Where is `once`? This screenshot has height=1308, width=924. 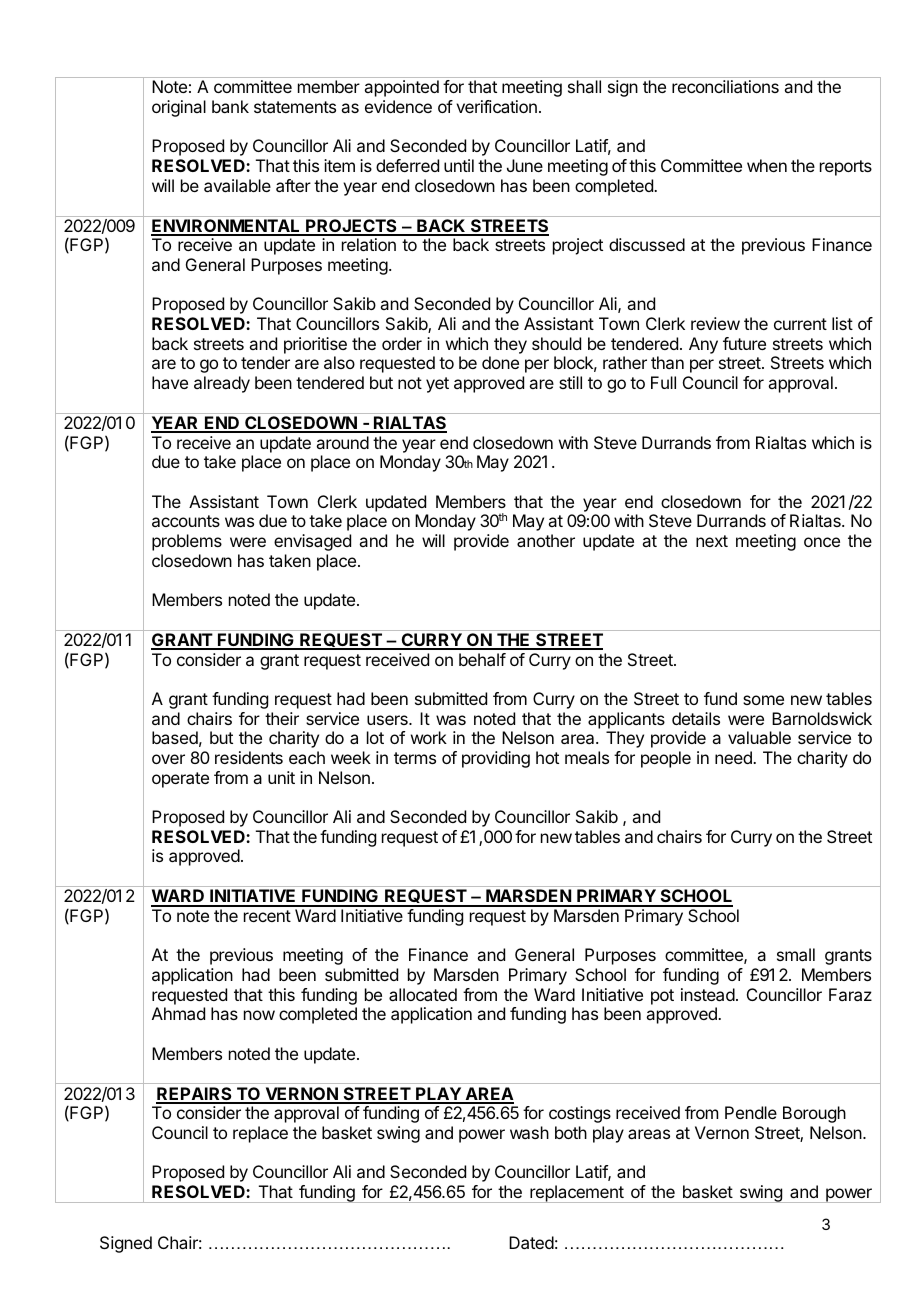 once is located at coordinates (822, 542).
